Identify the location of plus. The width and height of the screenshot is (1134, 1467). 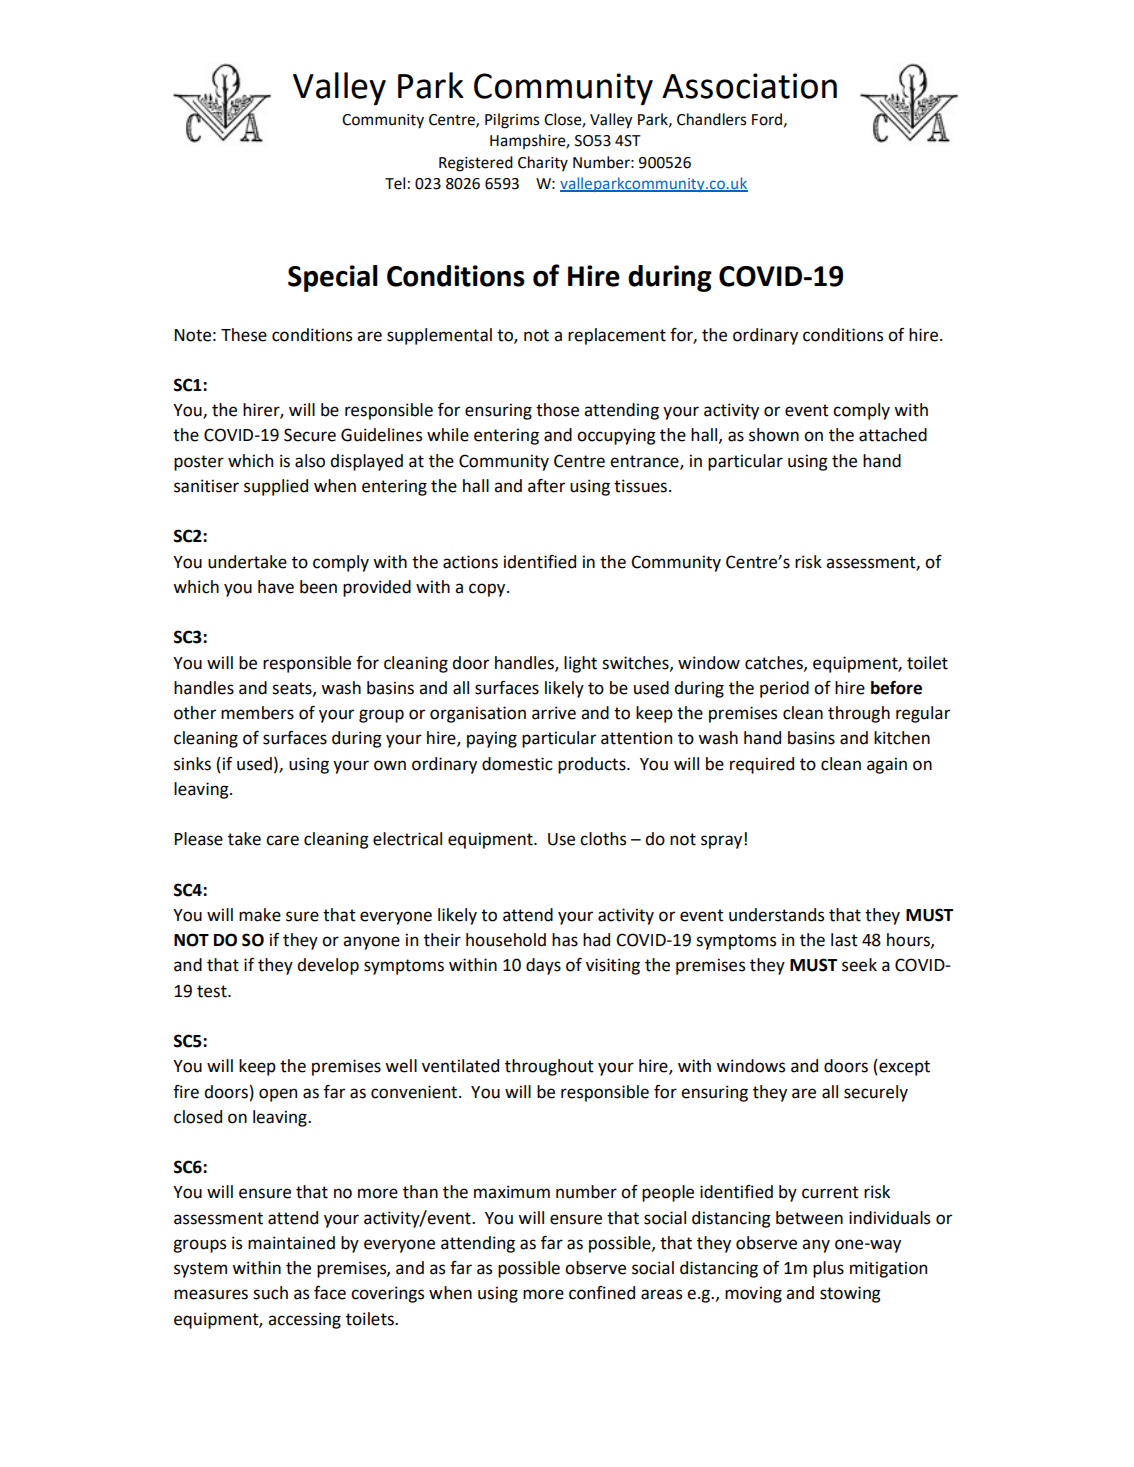
(828, 1269).
